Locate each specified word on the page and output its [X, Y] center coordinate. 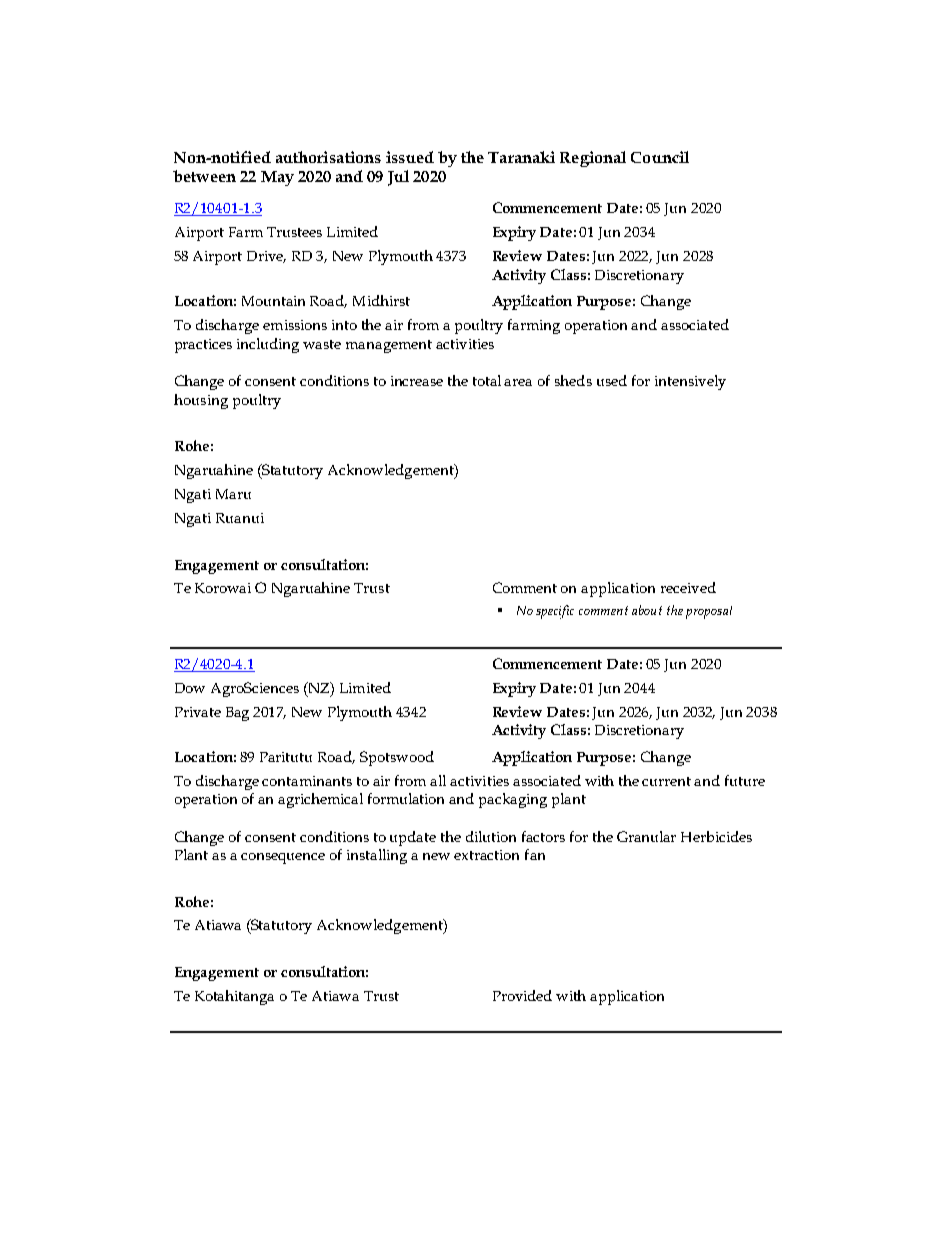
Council [660, 157]
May [277, 178]
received [688, 587]
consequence [283, 858]
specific [555, 612]
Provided [522, 995]
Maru [233, 494]
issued [410, 157]
